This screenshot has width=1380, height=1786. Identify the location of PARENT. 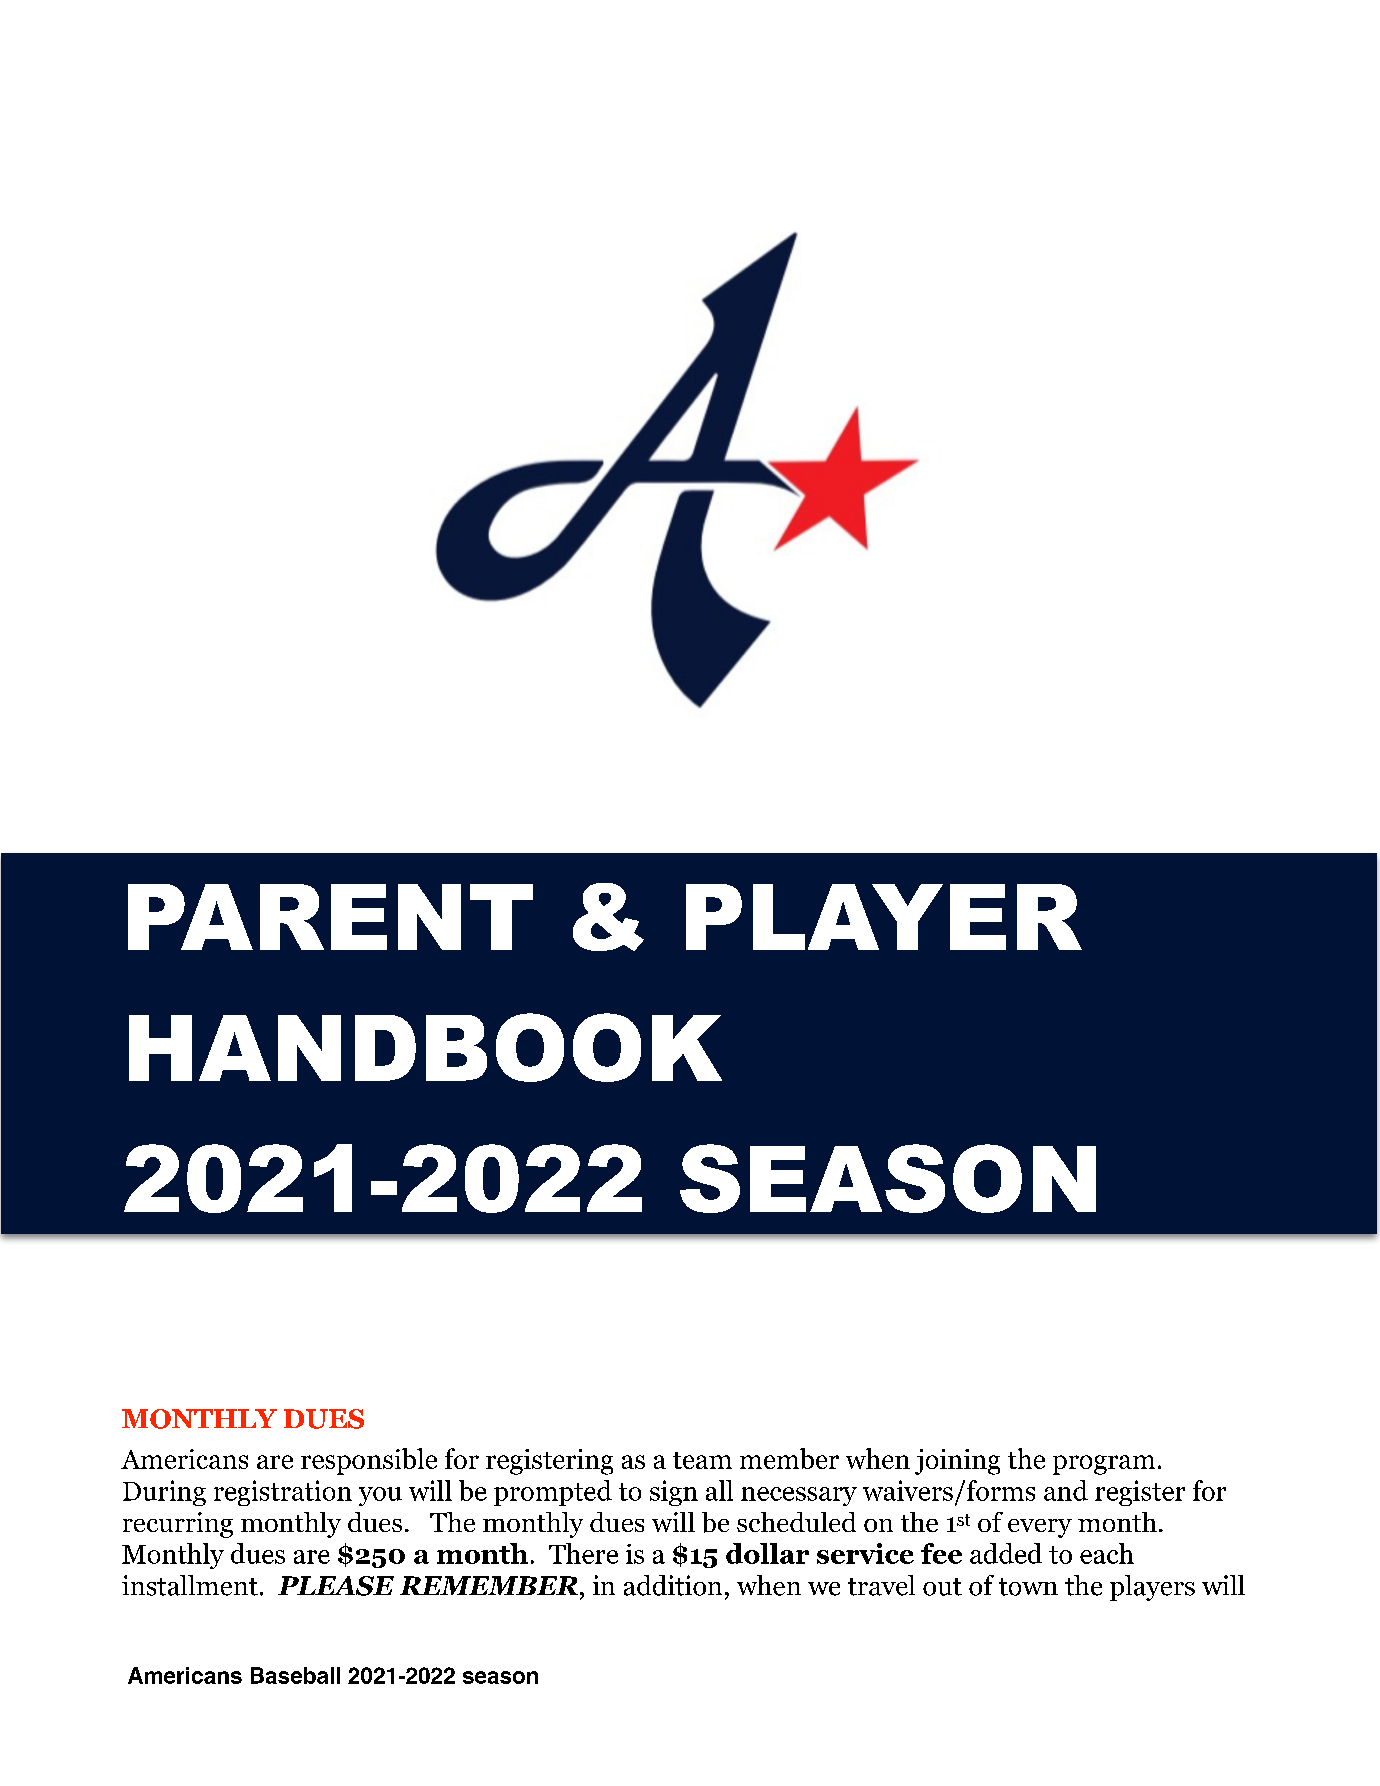
(330, 917).
